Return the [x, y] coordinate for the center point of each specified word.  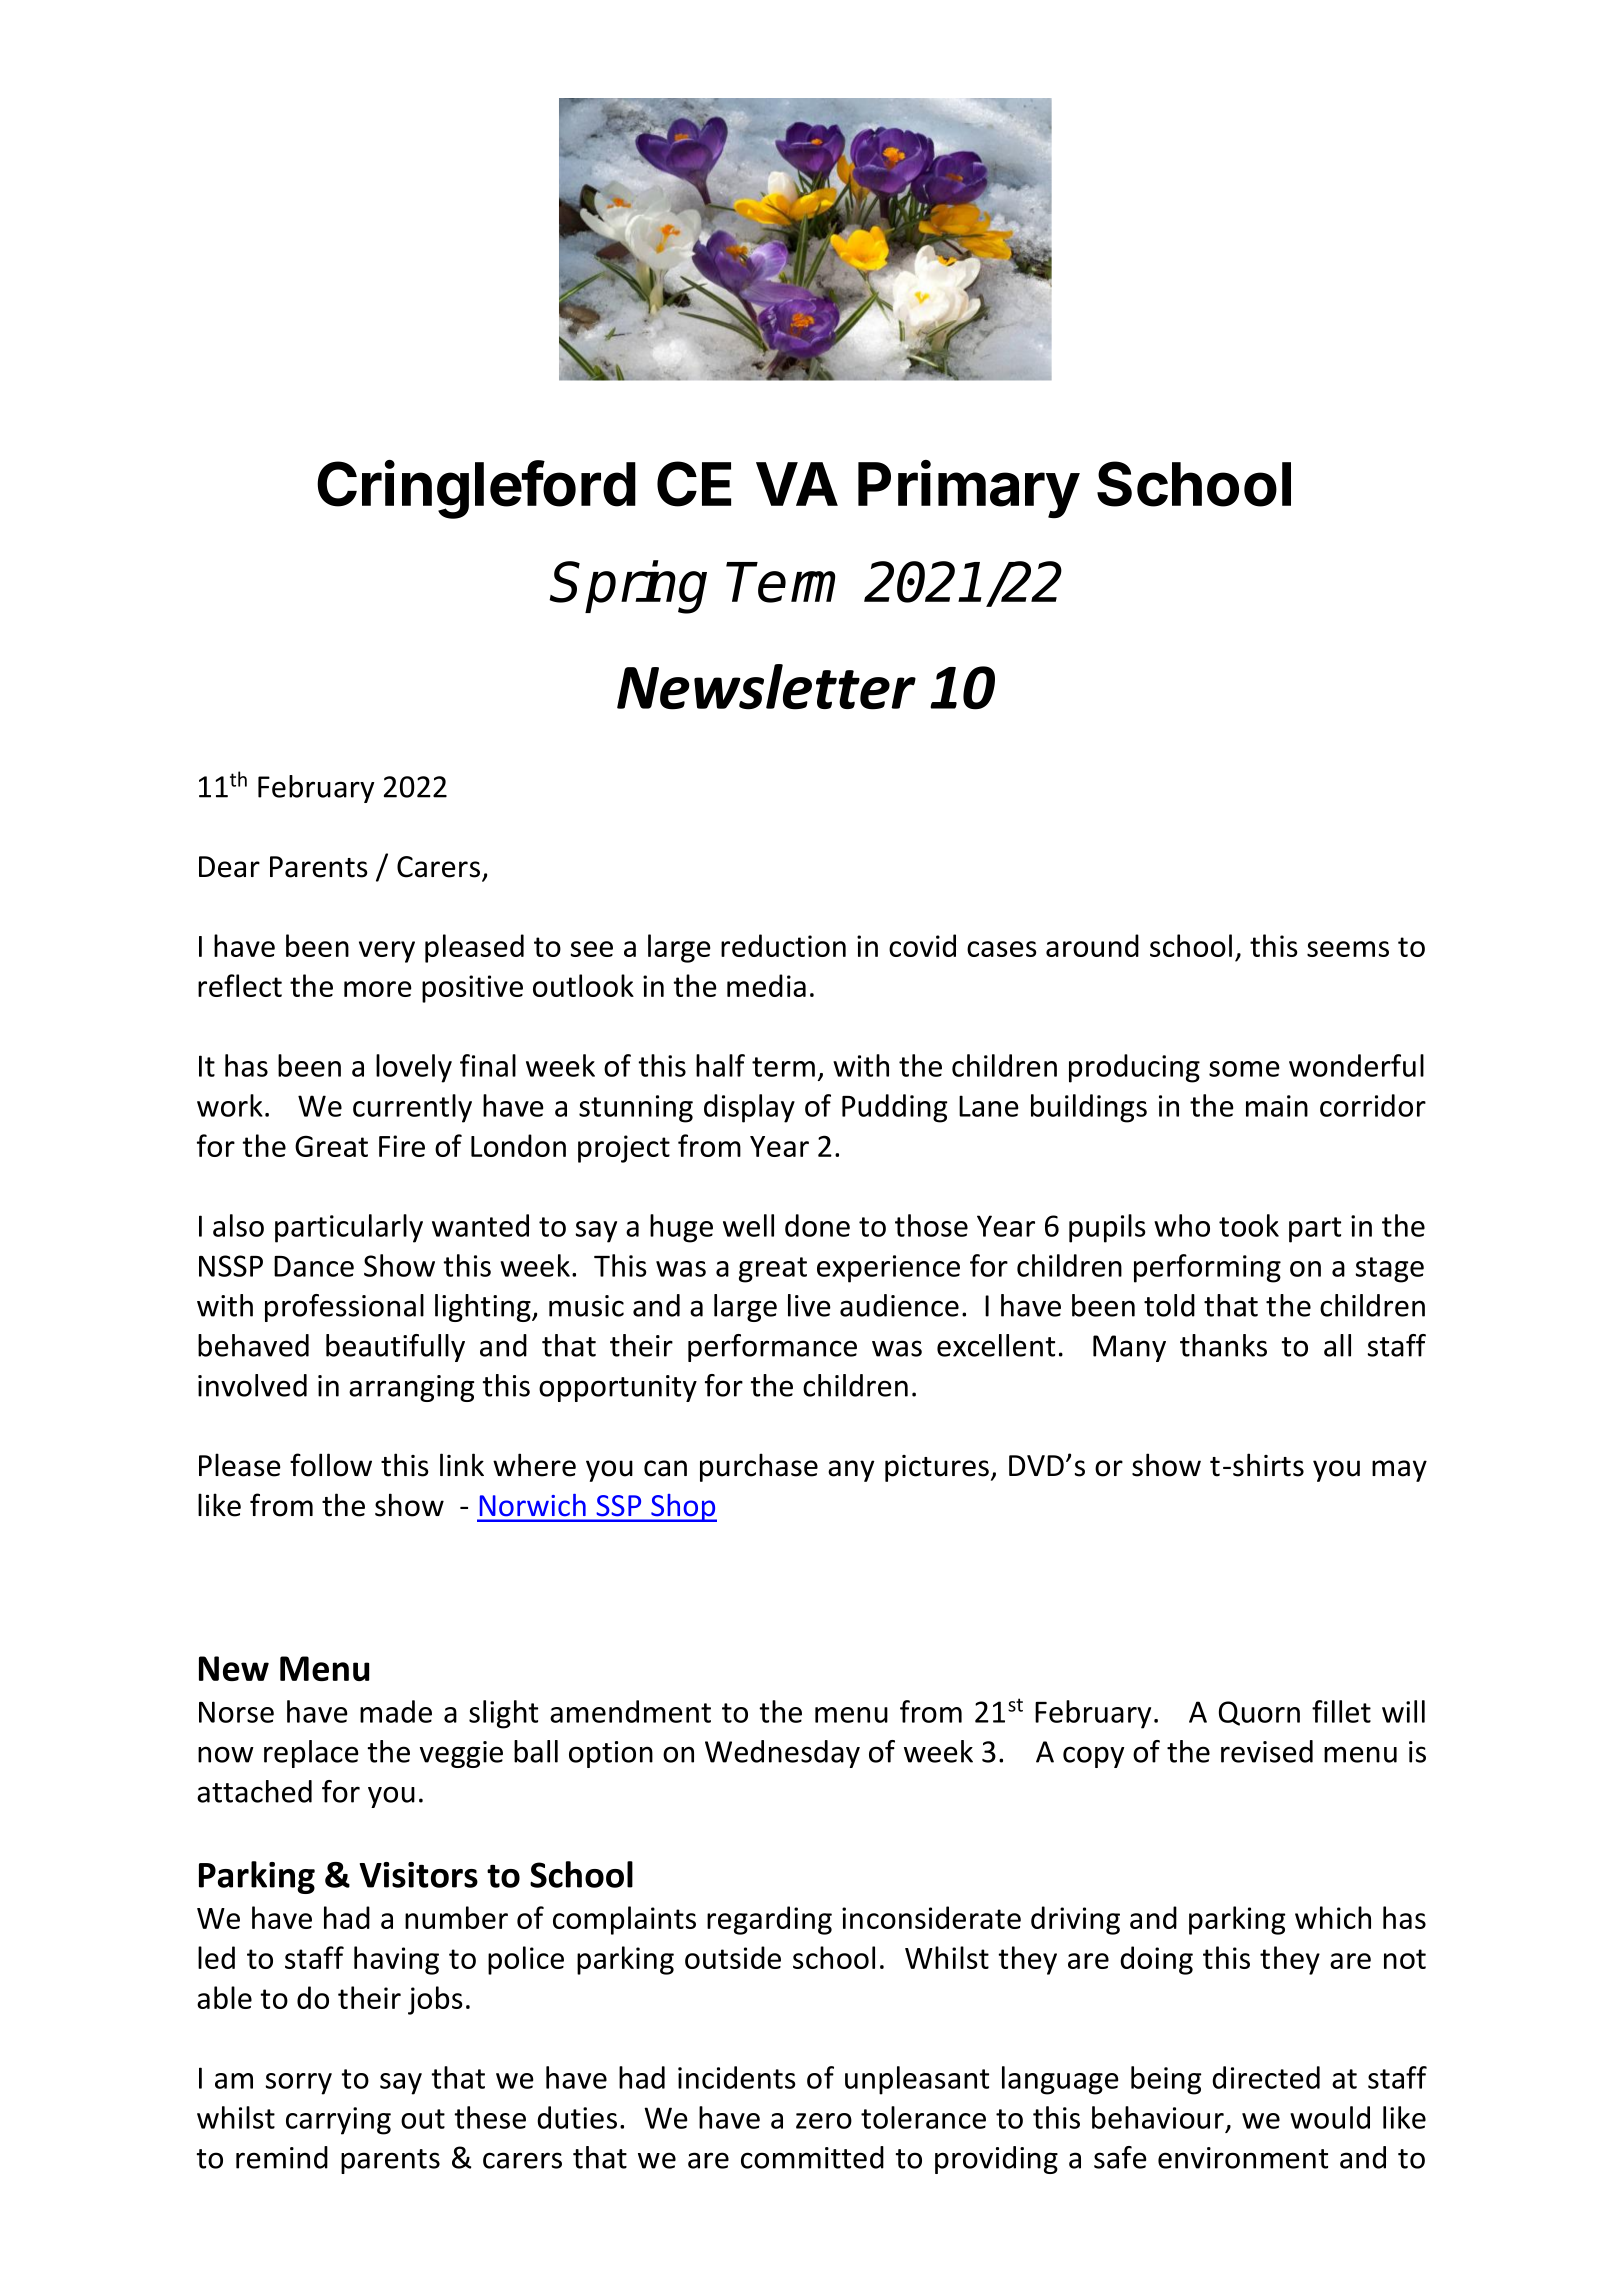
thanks [1223, 1345]
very [387, 952]
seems [1348, 949]
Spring [629, 587]
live [809, 1305]
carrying [338, 2121]
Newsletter [766, 687]
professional [344, 1308]
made [396, 1711]
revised [1267, 1751]
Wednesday [782, 1754]
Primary [969, 489]
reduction [783, 945]
